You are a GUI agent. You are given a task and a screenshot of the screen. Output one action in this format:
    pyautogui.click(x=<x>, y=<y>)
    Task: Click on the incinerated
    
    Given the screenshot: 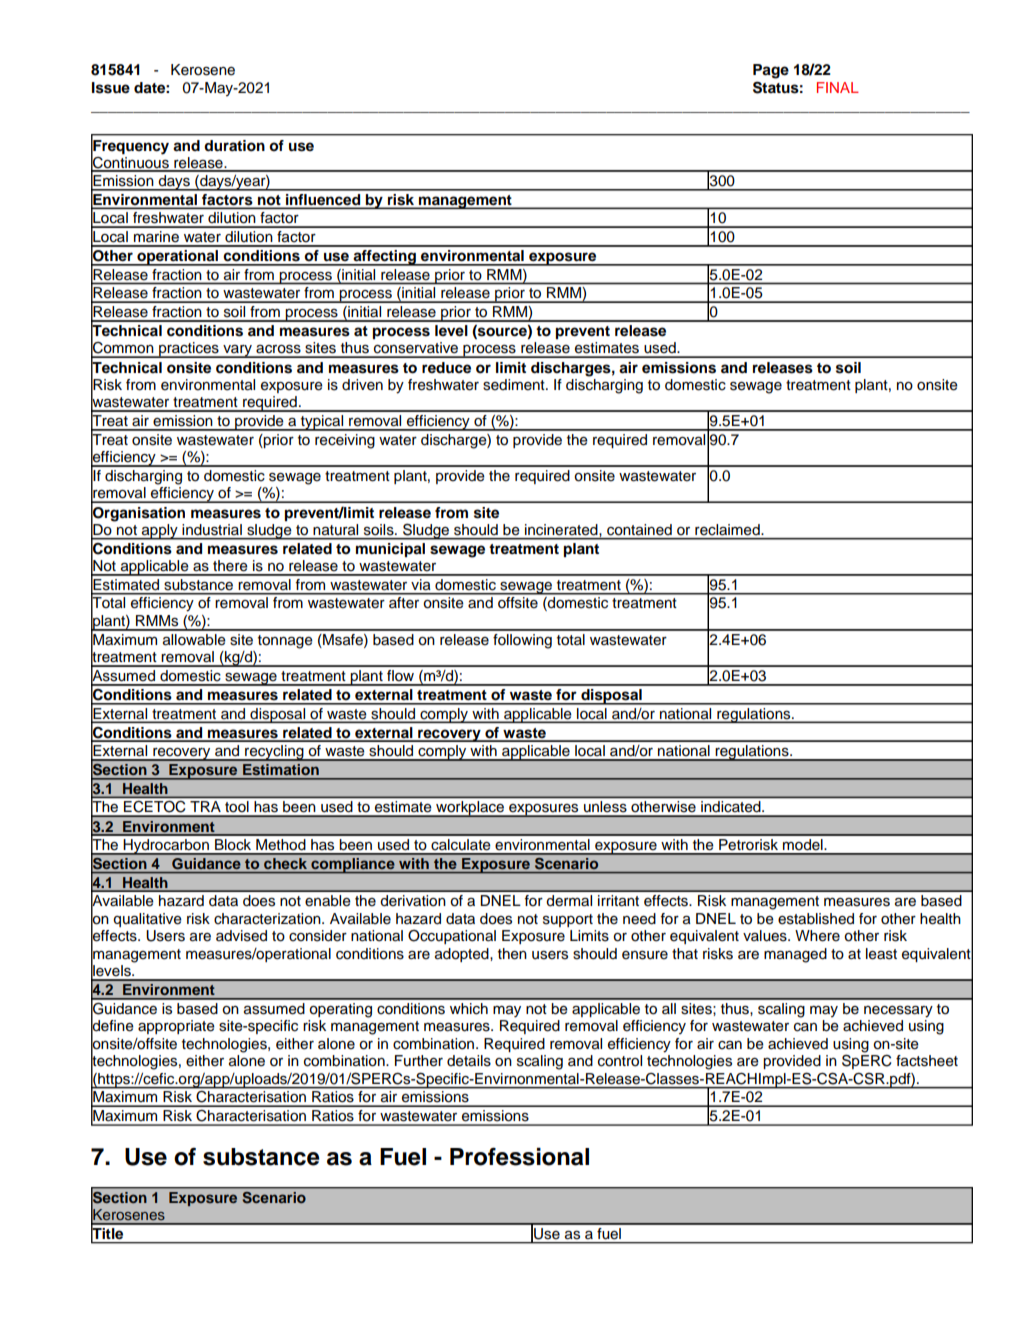 What is the action you would take?
    pyautogui.click(x=562, y=529)
